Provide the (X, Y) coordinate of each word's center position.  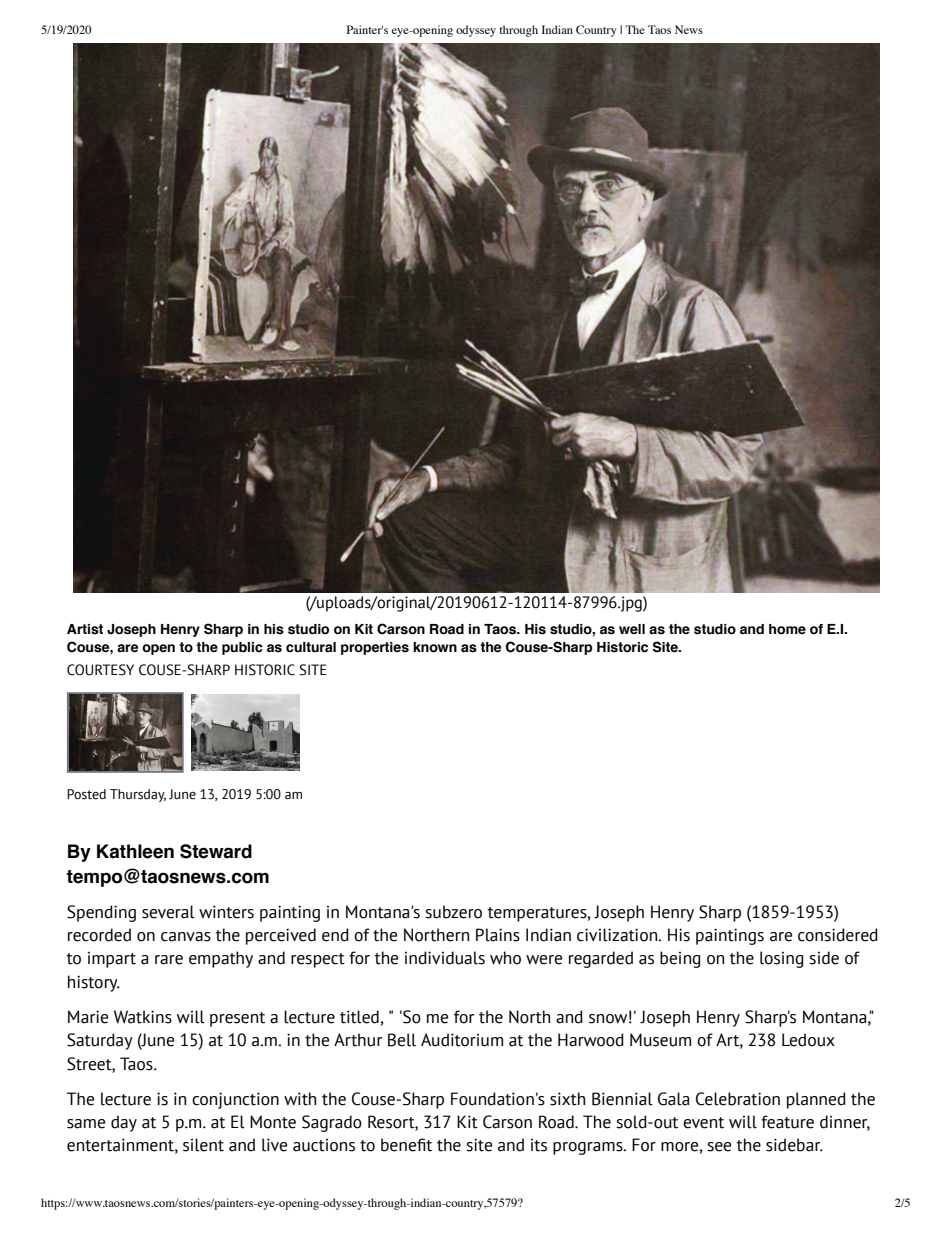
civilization (618, 935)
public (242, 648)
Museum (660, 1040)
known (435, 647)
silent (203, 1145)
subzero (453, 912)
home (787, 629)
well (632, 629)
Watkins (143, 1017)
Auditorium (462, 1040)
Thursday (138, 795)
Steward (216, 851)
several (168, 912)
